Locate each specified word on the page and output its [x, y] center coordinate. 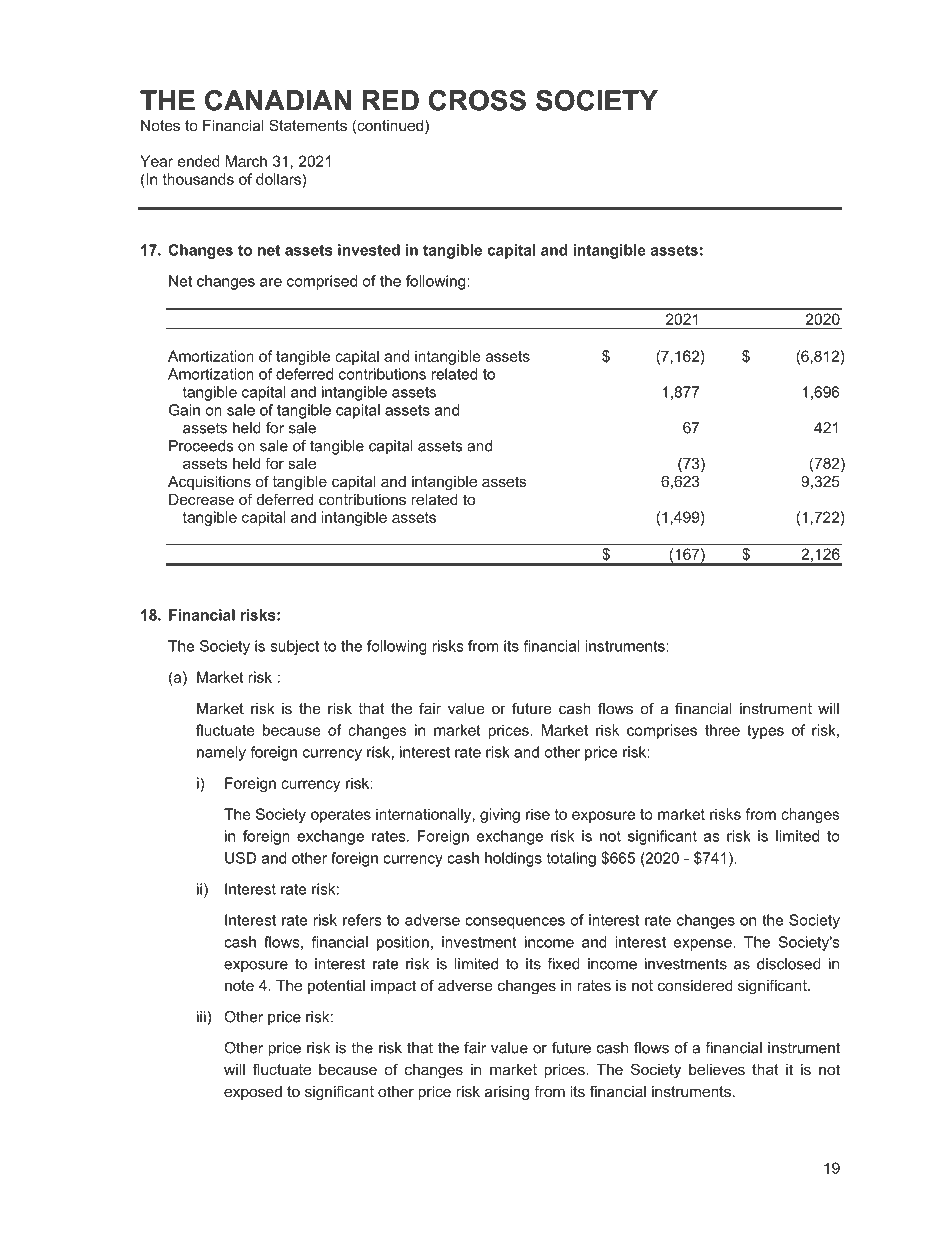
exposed [253, 1093]
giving [500, 815]
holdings [513, 859]
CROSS [477, 100]
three [722, 730]
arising [507, 1093]
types [765, 732]
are [271, 282]
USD [240, 858]
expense [704, 945]
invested [369, 250]
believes [717, 1069]
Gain [184, 410]
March [246, 161]
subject [294, 647]
